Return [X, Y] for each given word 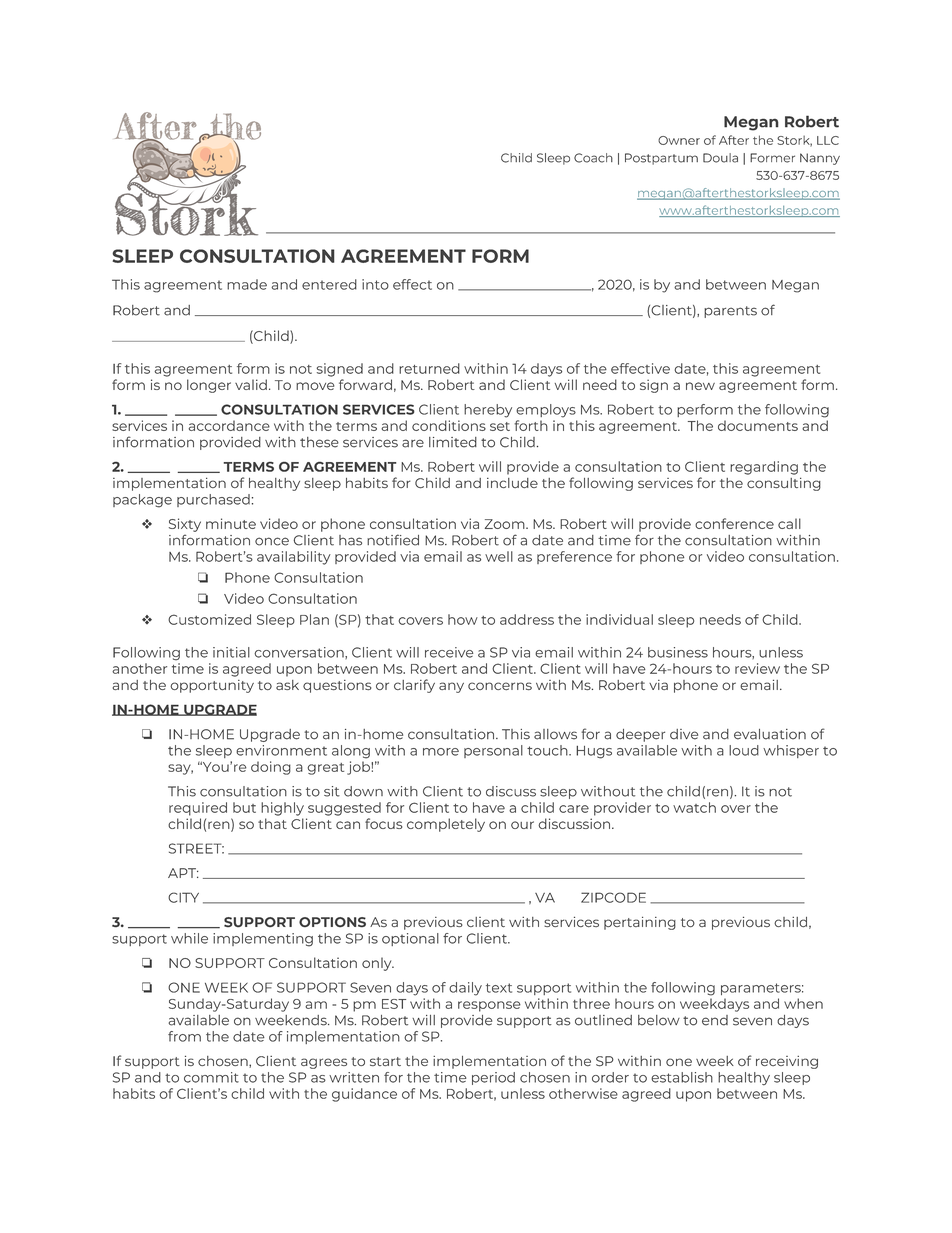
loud [744, 750]
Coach [593, 158]
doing [271, 768]
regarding [764, 468]
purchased [213, 500]
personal [493, 751]
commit [211, 1077]
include [512, 483]
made [247, 284]
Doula [720, 158]
